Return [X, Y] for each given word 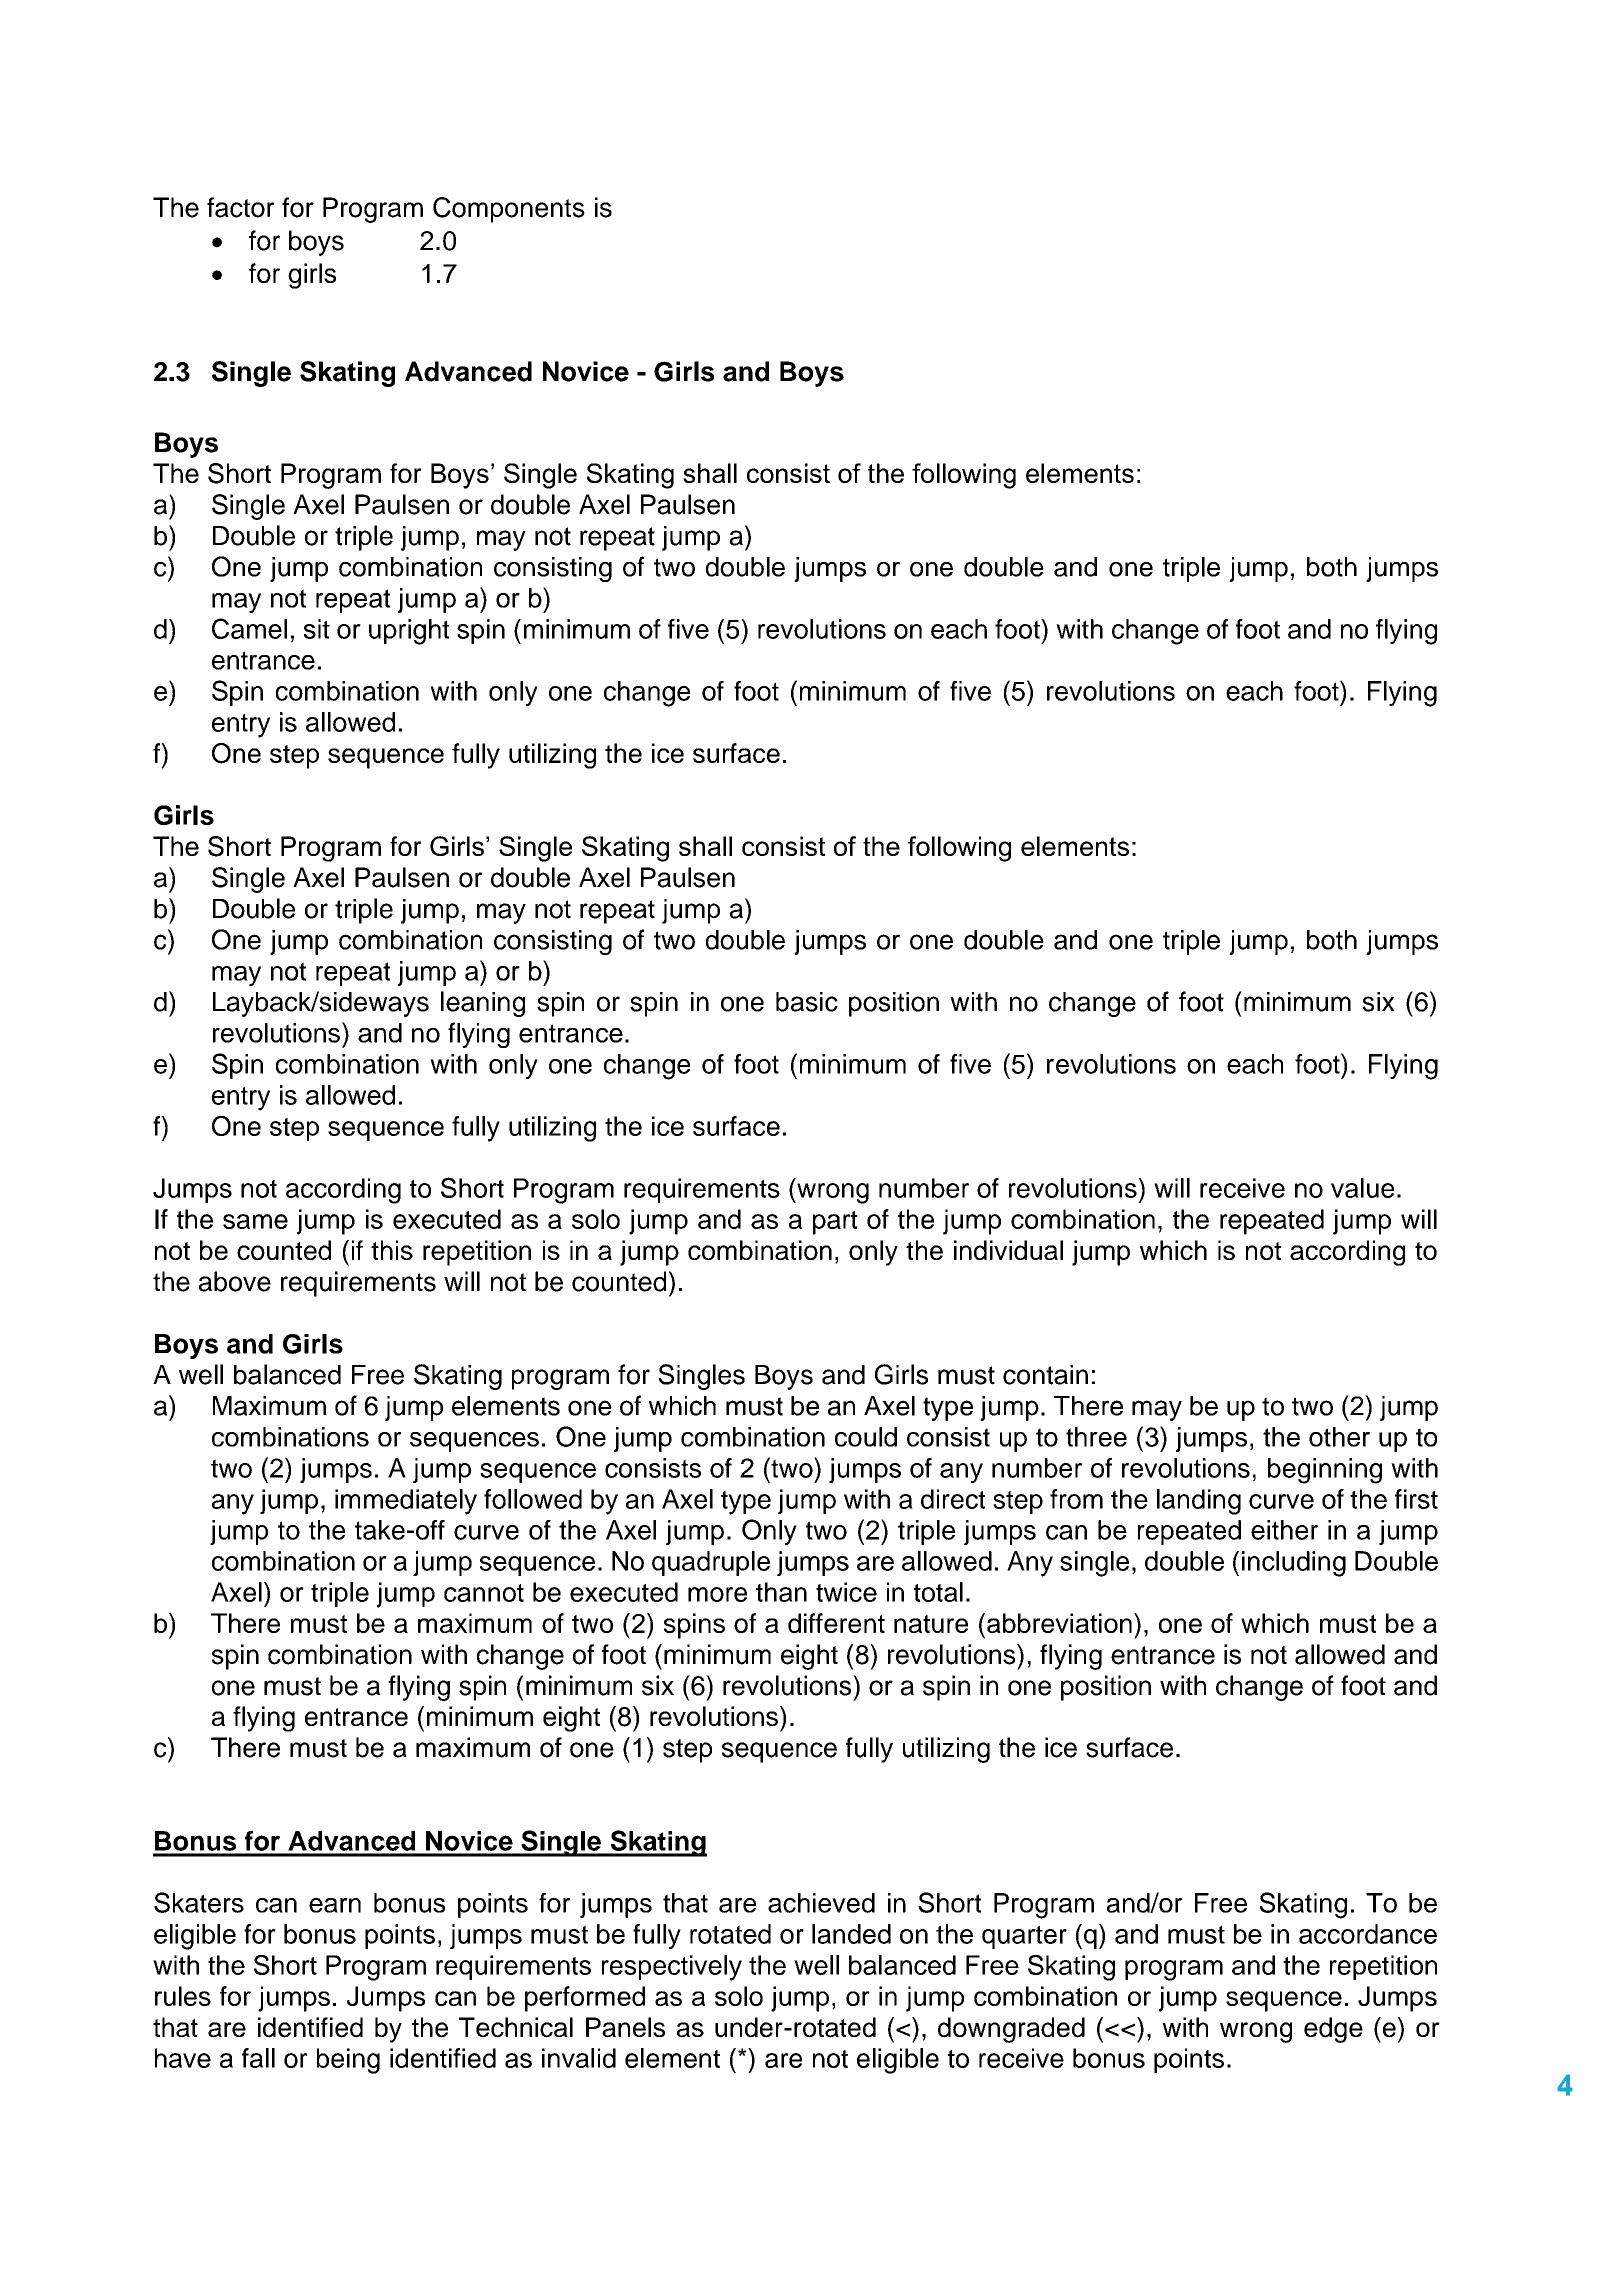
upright [409, 632]
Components [509, 210]
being [348, 2061]
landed [851, 1934]
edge [1333, 2030]
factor [240, 207]
